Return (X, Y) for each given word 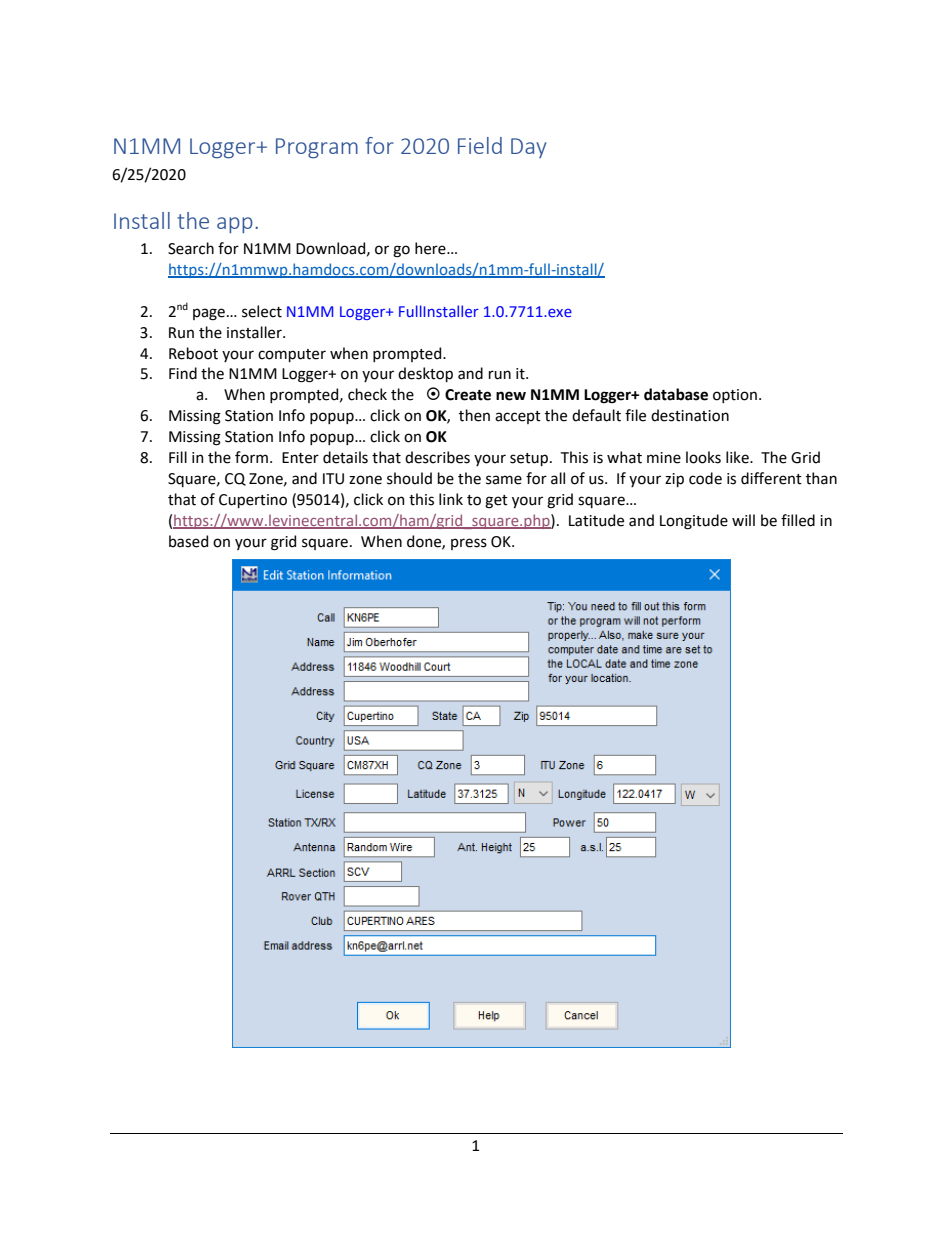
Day (529, 148)
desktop (425, 374)
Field (480, 145)
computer (292, 355)
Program (317, 148)
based (188, 541)
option (735, 396)
